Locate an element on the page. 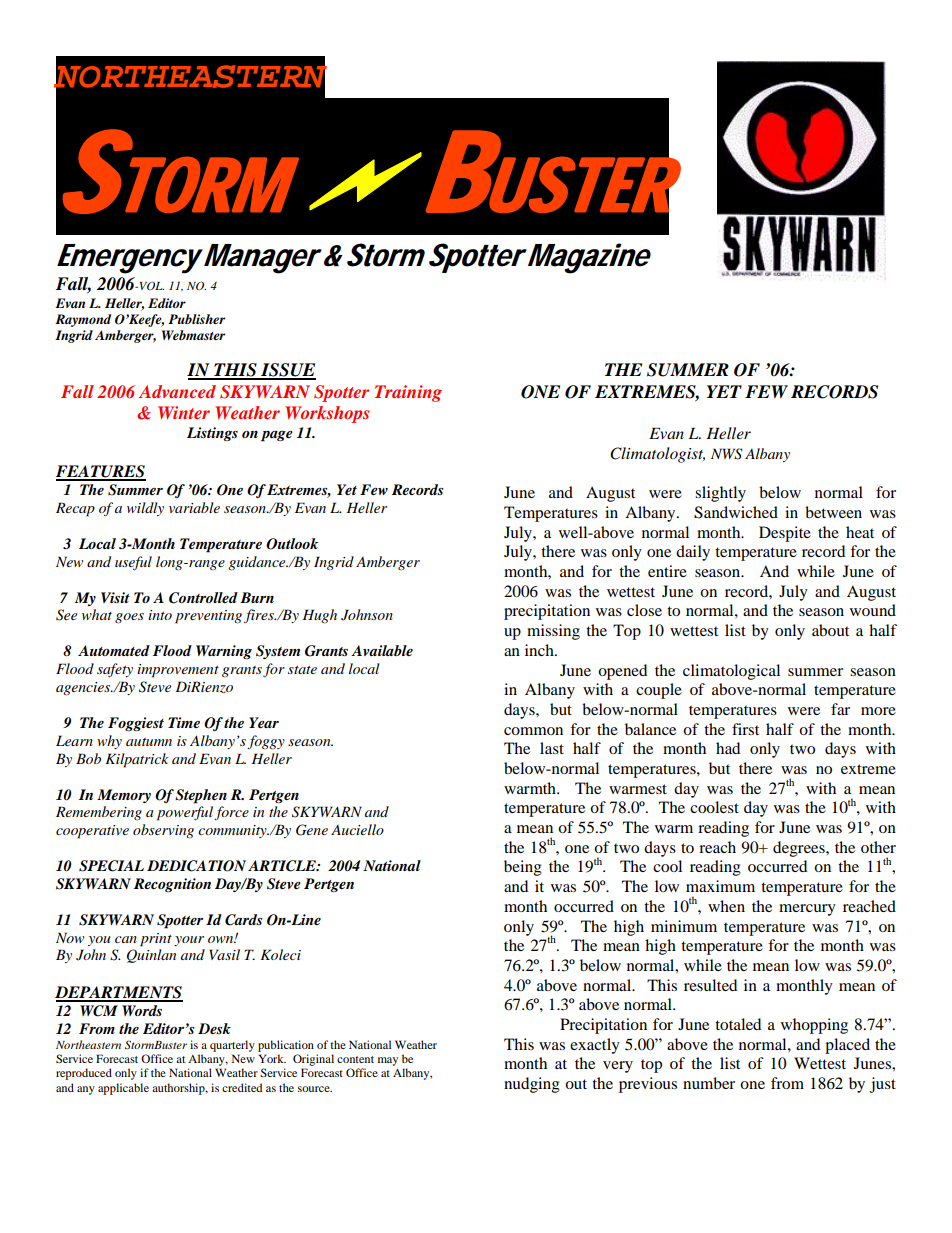 Image resolution: width=952 pixels, height=1233 pixels. NWS is located at coordinates (727, 454).
